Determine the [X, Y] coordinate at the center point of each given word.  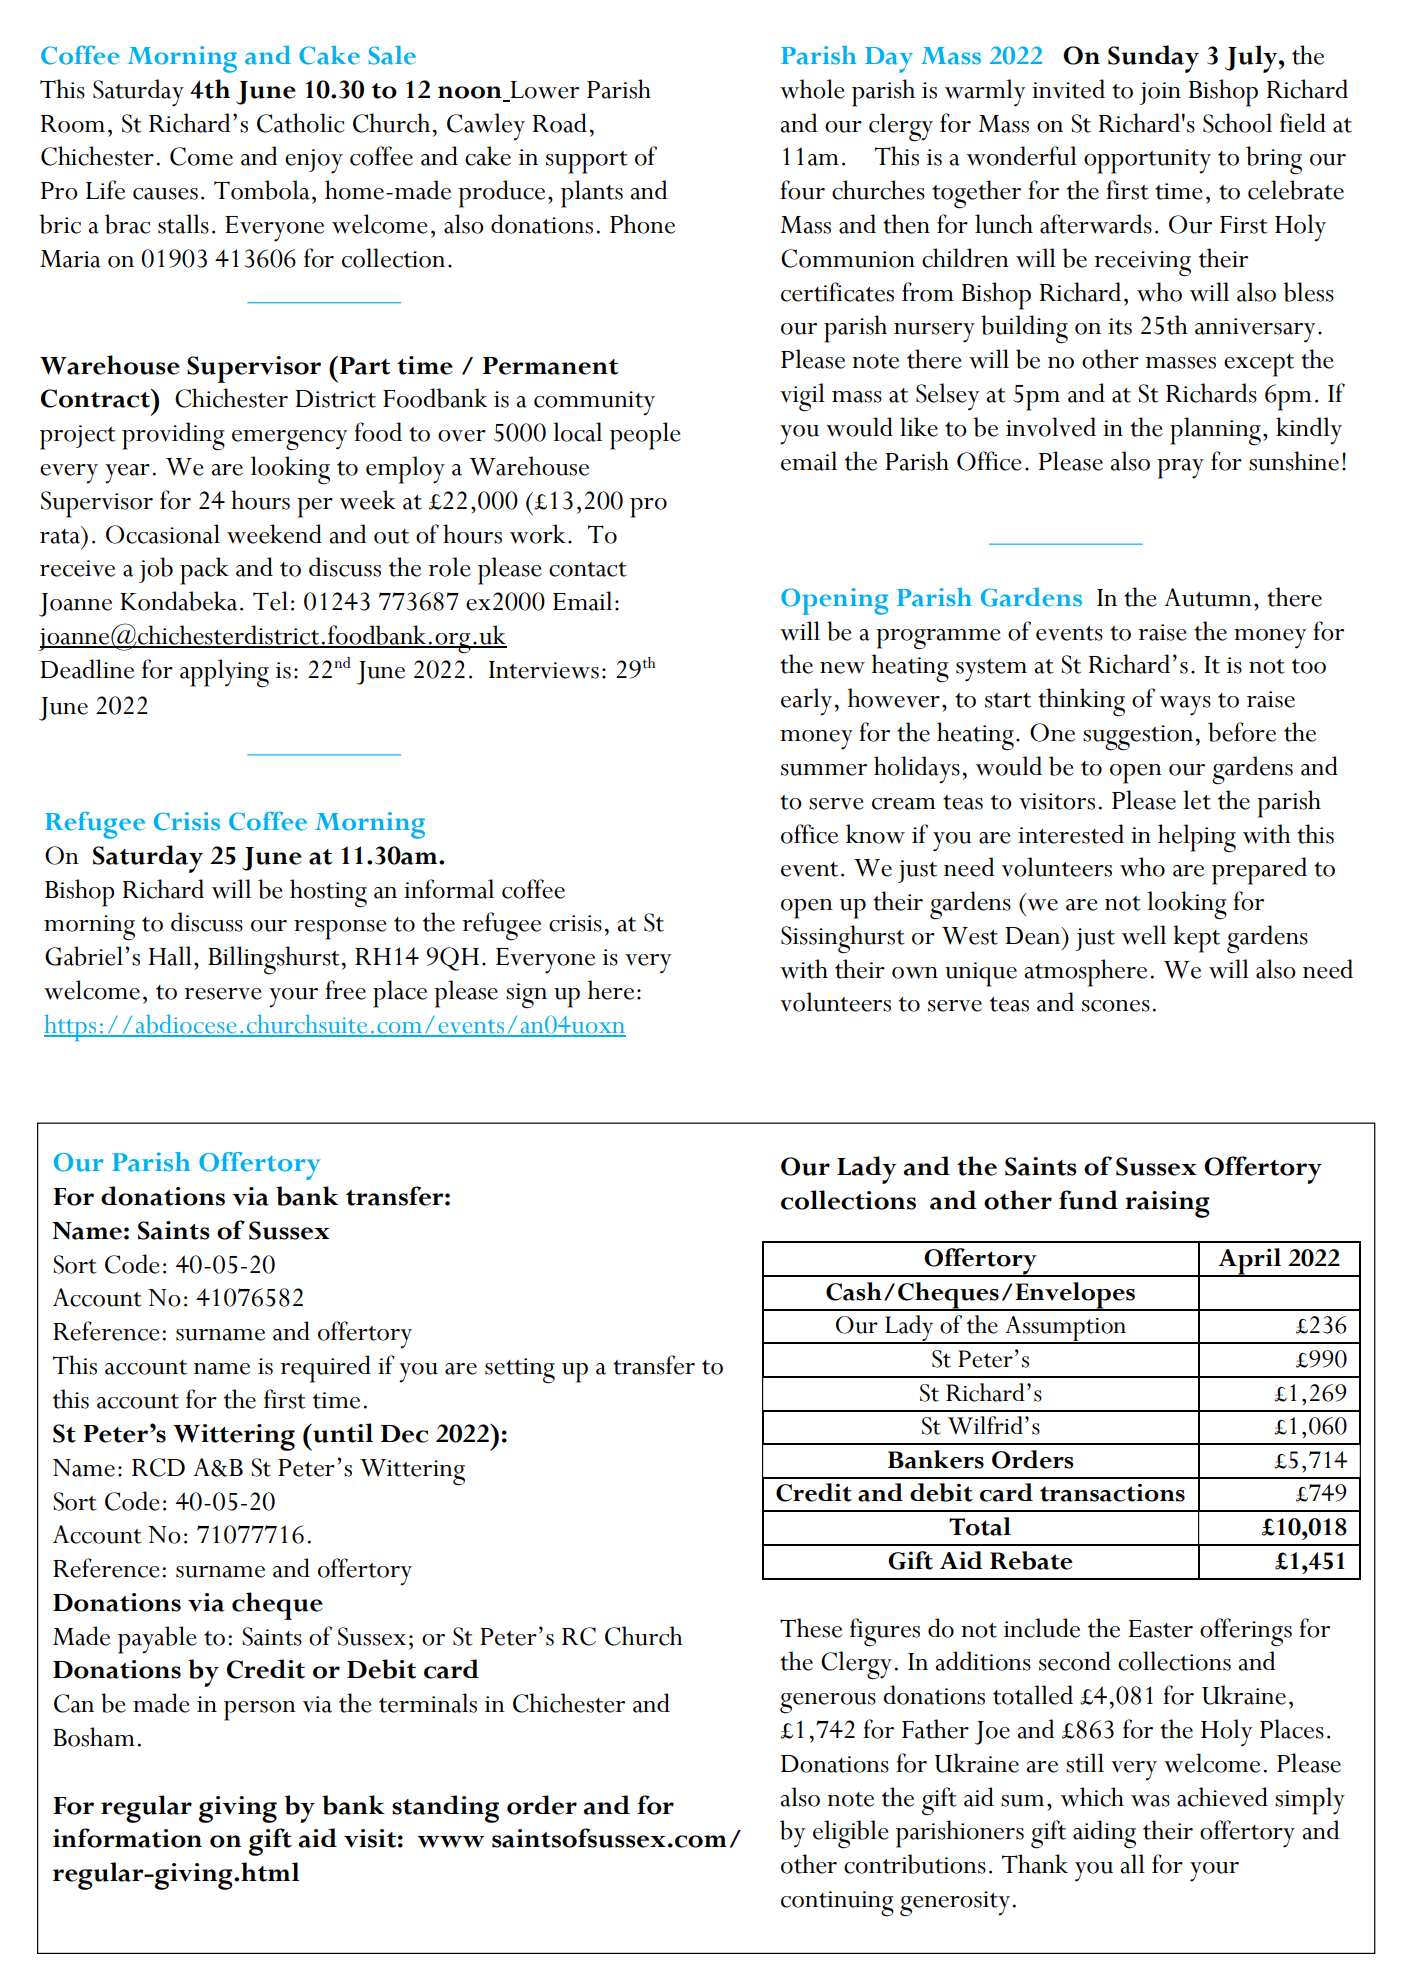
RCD [158, 1467]
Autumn [1208, 597]
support [587, 162]
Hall [170, 956]
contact [588, 569]
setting [520, 1371]
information [127, 1838]
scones [1116, 1006]
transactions [1112, 1493]
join [1160, 93]
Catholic [300, 123]
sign [526, 996]
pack [204, 571]
